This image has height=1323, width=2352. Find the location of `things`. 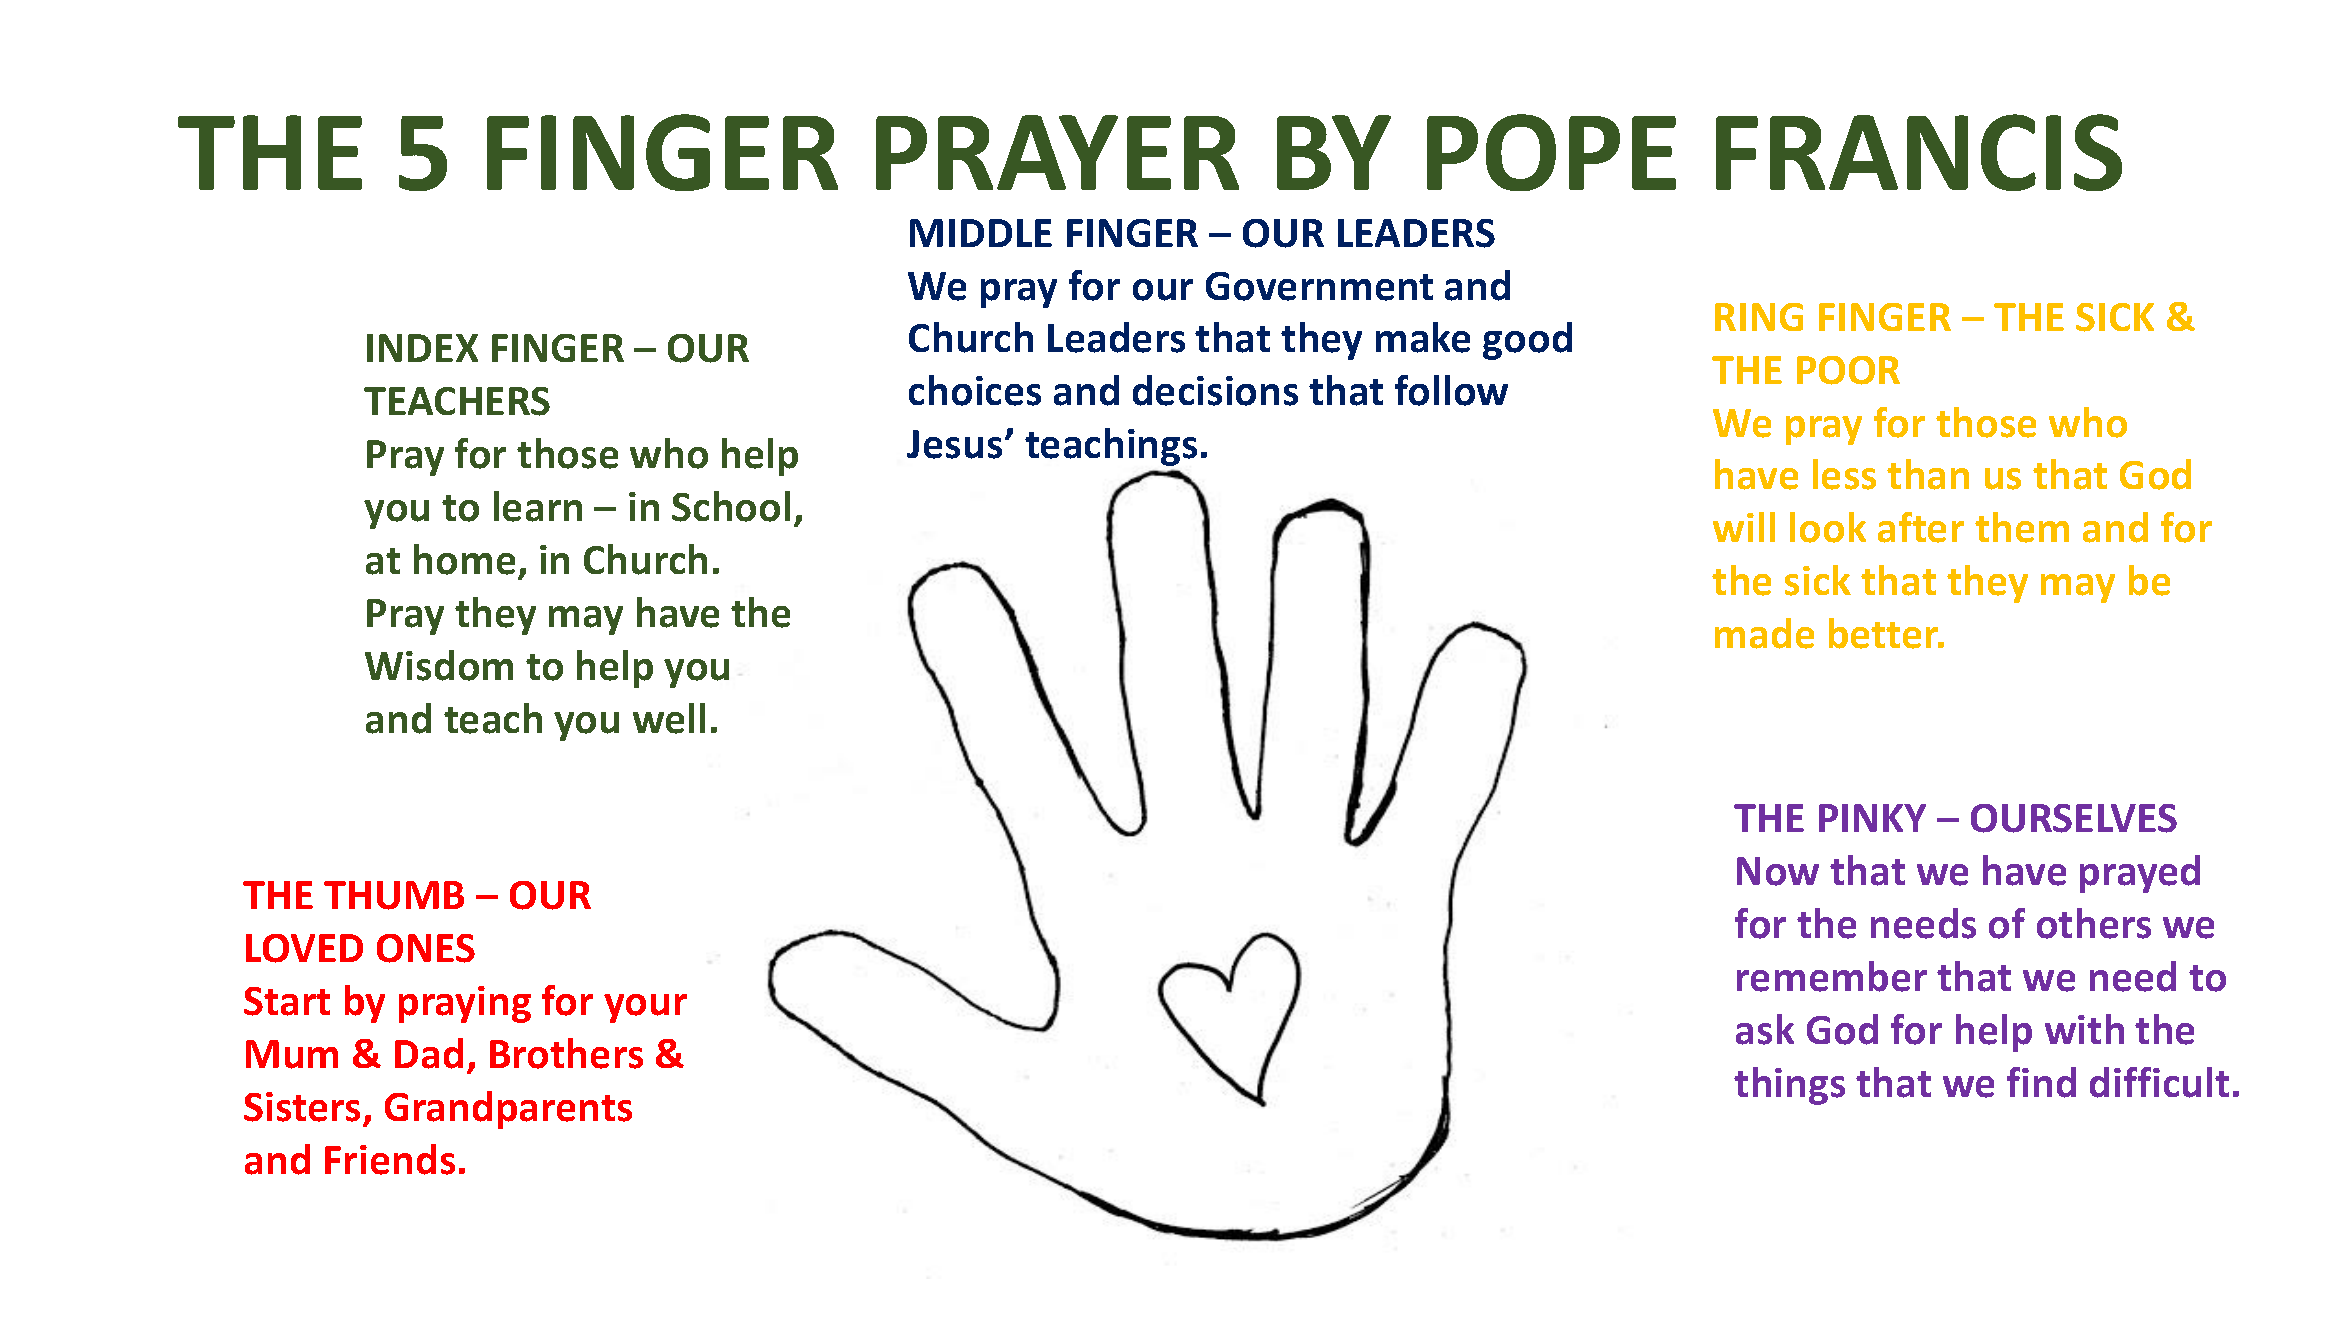

things is located at coordinates (1789, 1086).
